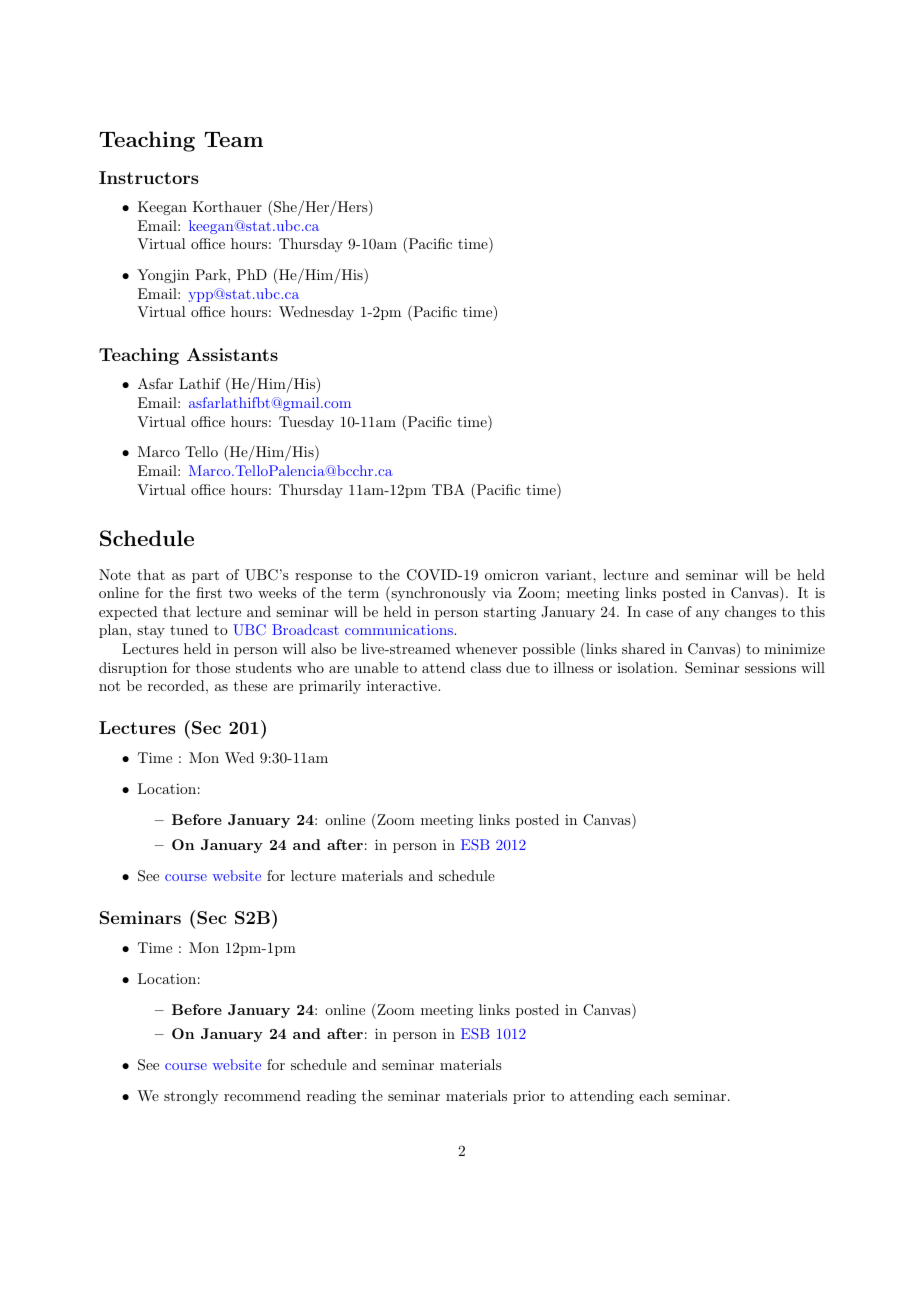 Image resolution: width=924 pixels, height=1308 pixels. What do you see at coordinates (316, 313) in the screenshot?
I see `Wednesday` at bounding box center [316, 313].
